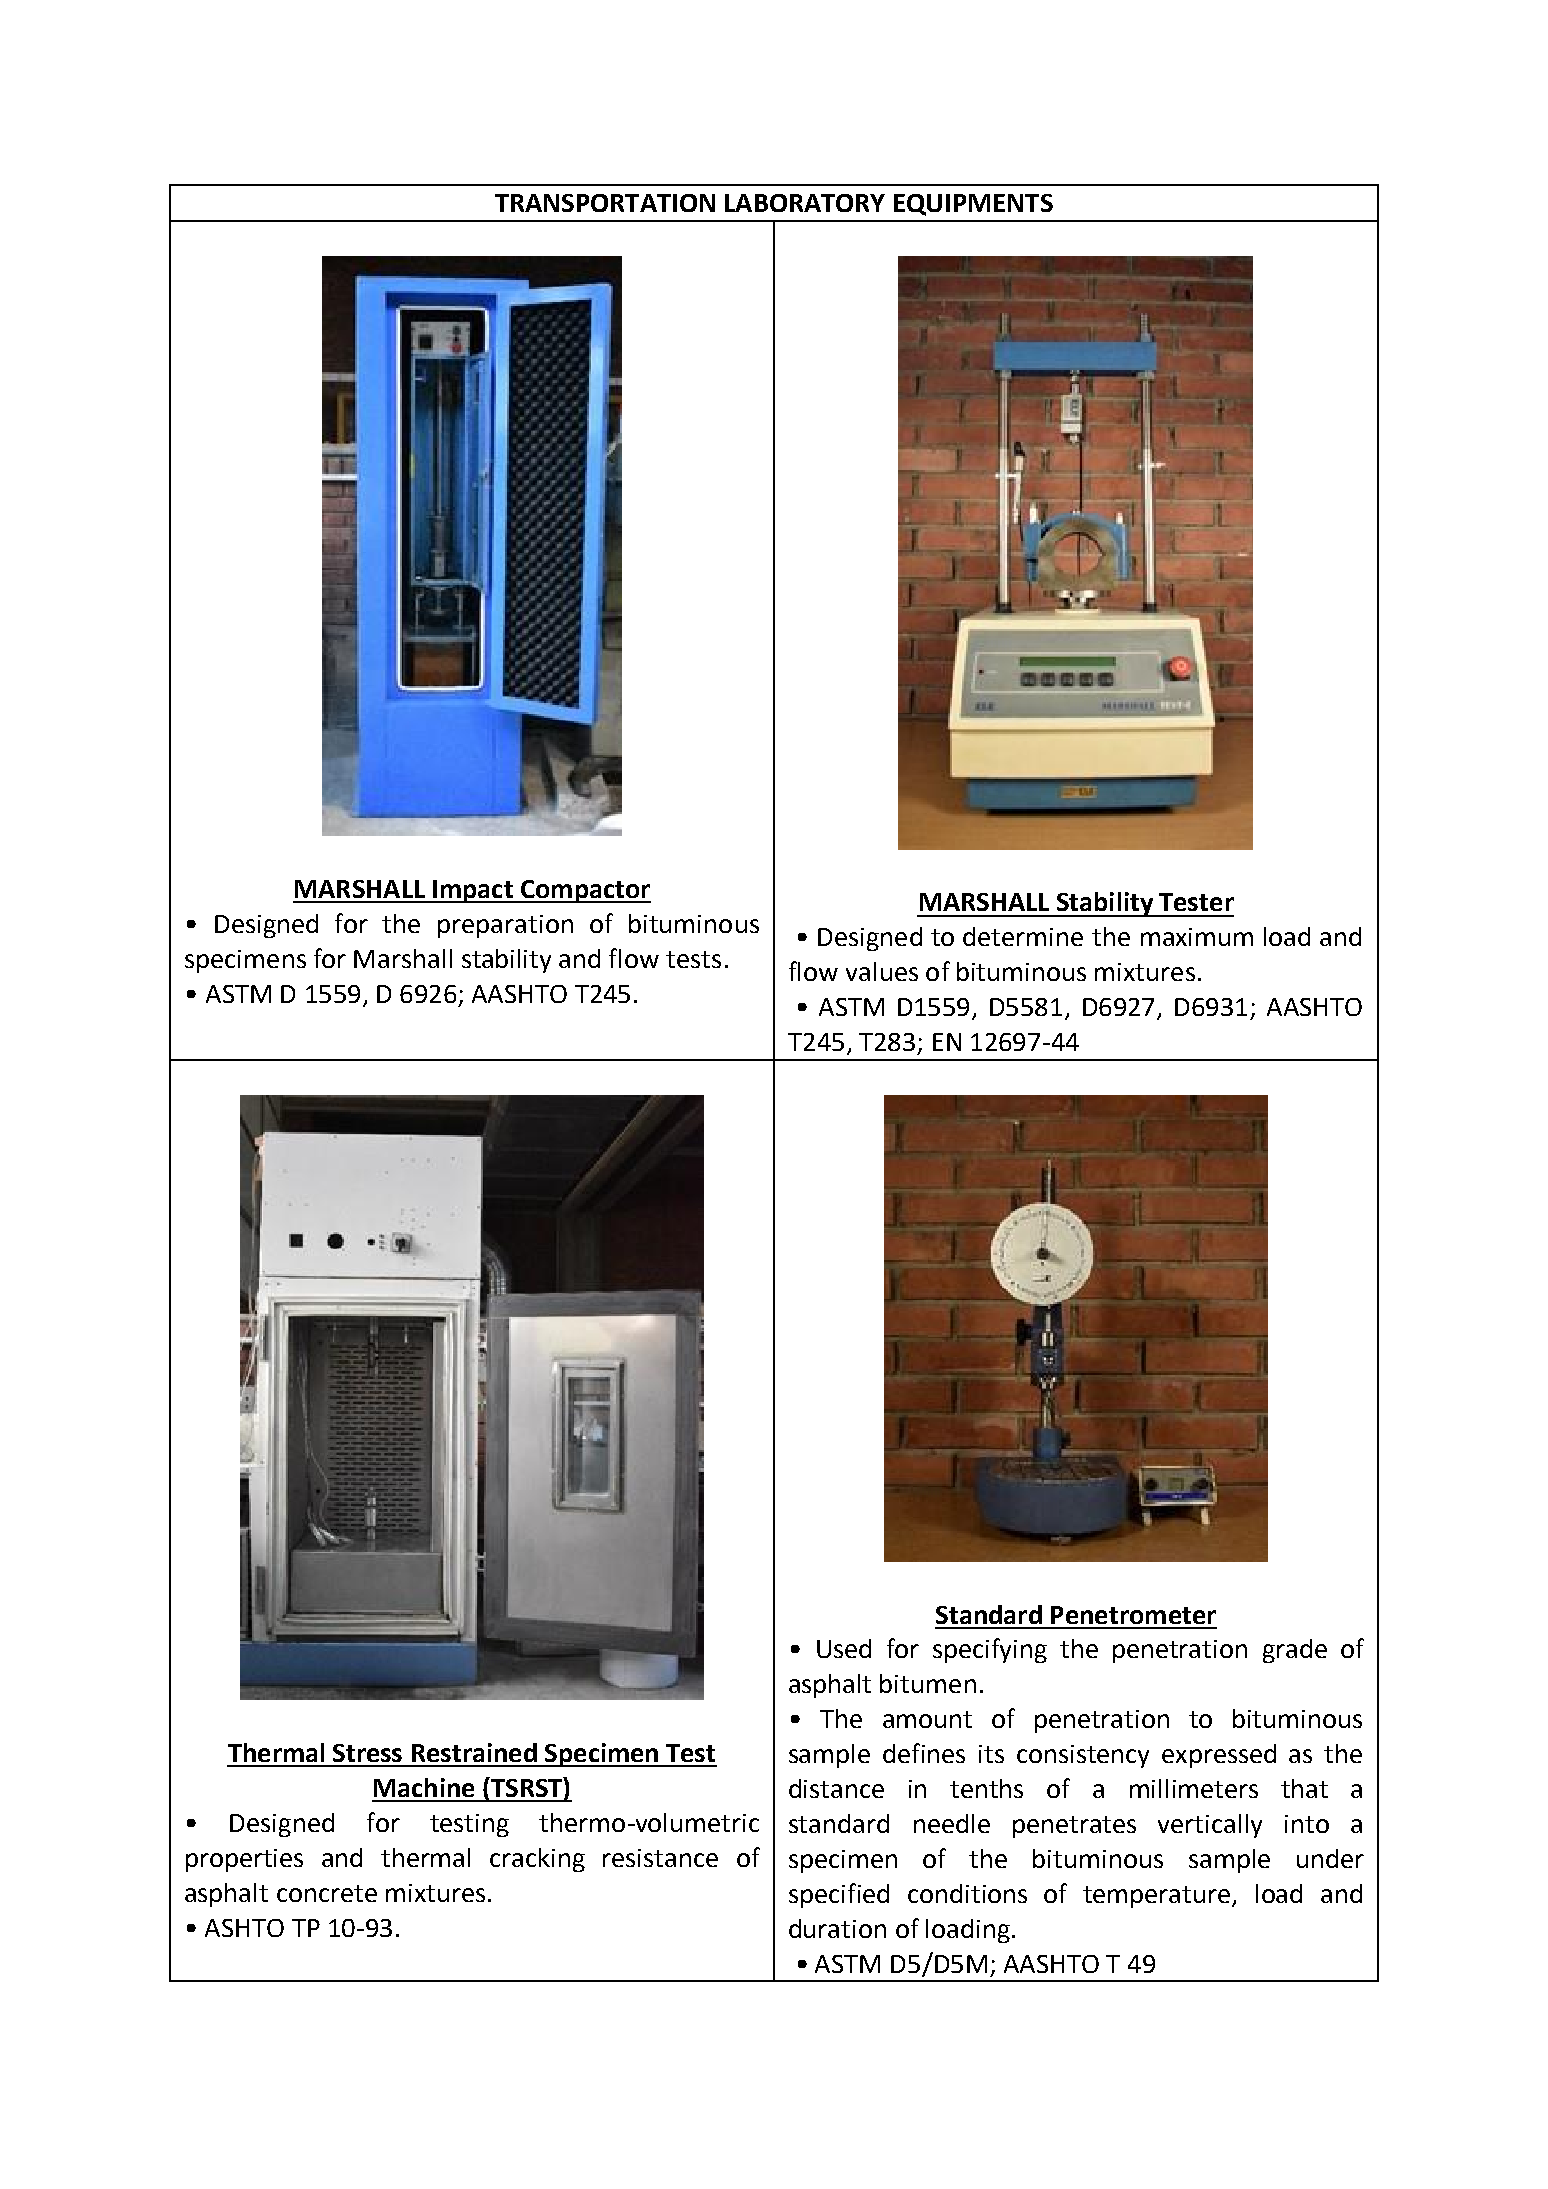 The width and height of the screenshot is (1548, 2189). What do you see at coordinates (805, 203) in the screenshot?
I see `LABORATORY` at bounding box center [805, 203].
